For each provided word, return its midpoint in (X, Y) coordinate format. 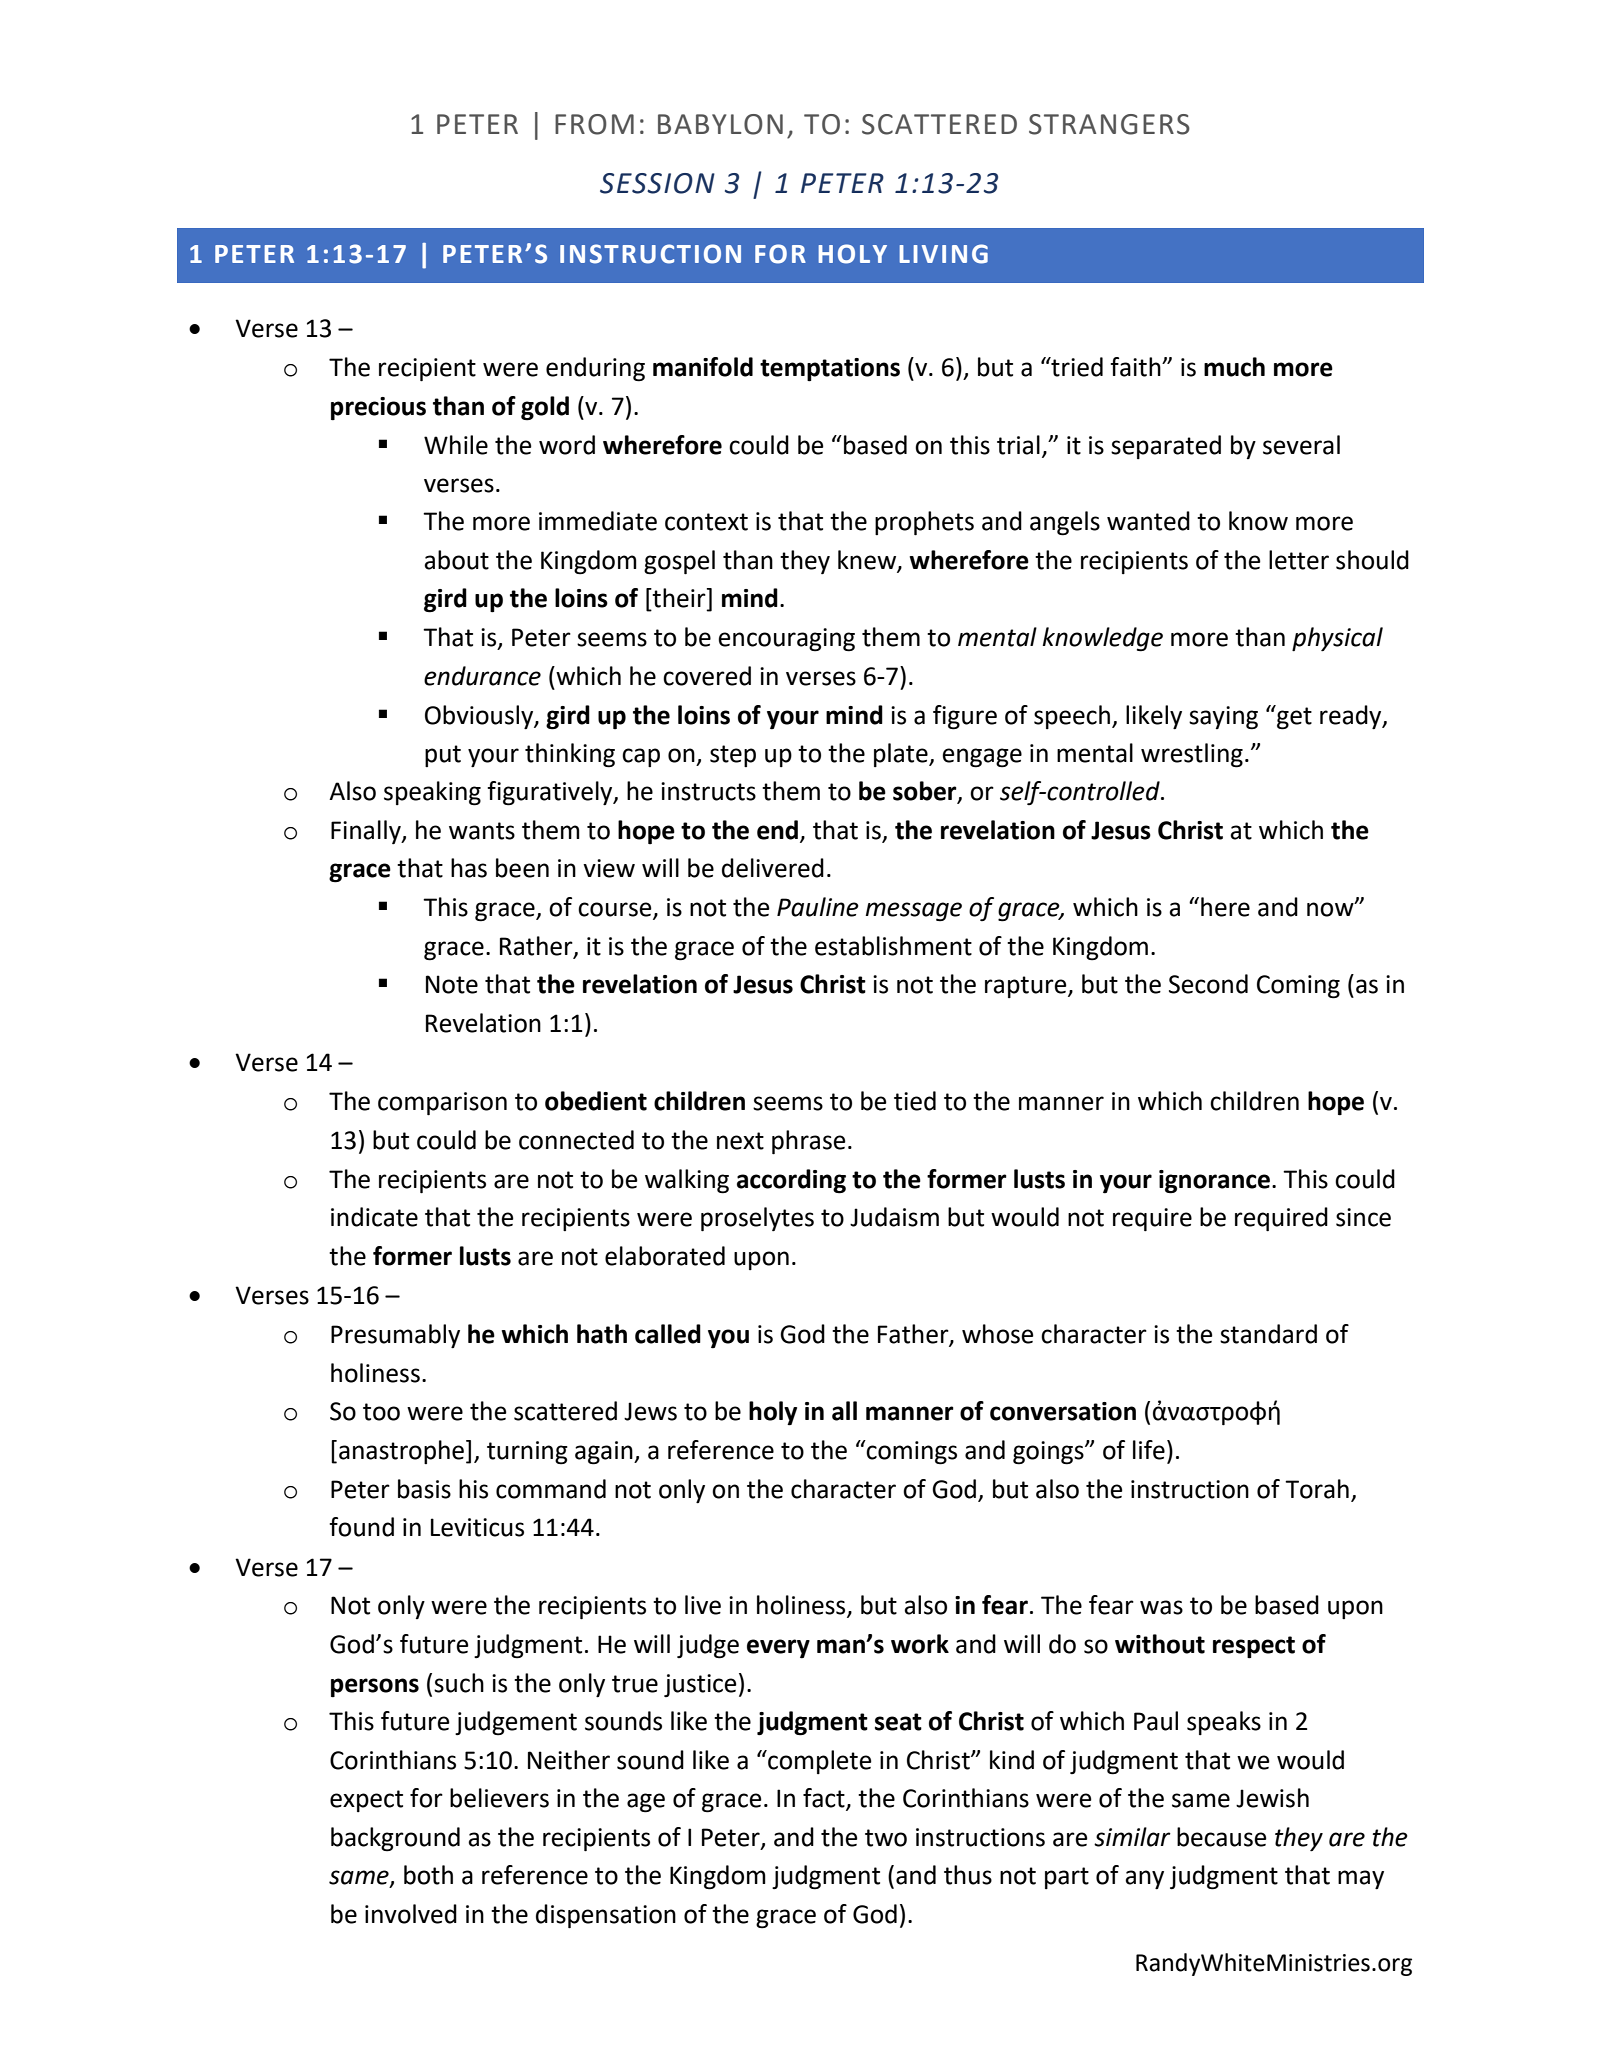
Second (1208, 984)
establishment (893, 946)
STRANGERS (1109, 124)
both (428, 1875)
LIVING (943, 254)
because (1222, 1837)
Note (452, 984)
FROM (594, 124)
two (886, 1838)
